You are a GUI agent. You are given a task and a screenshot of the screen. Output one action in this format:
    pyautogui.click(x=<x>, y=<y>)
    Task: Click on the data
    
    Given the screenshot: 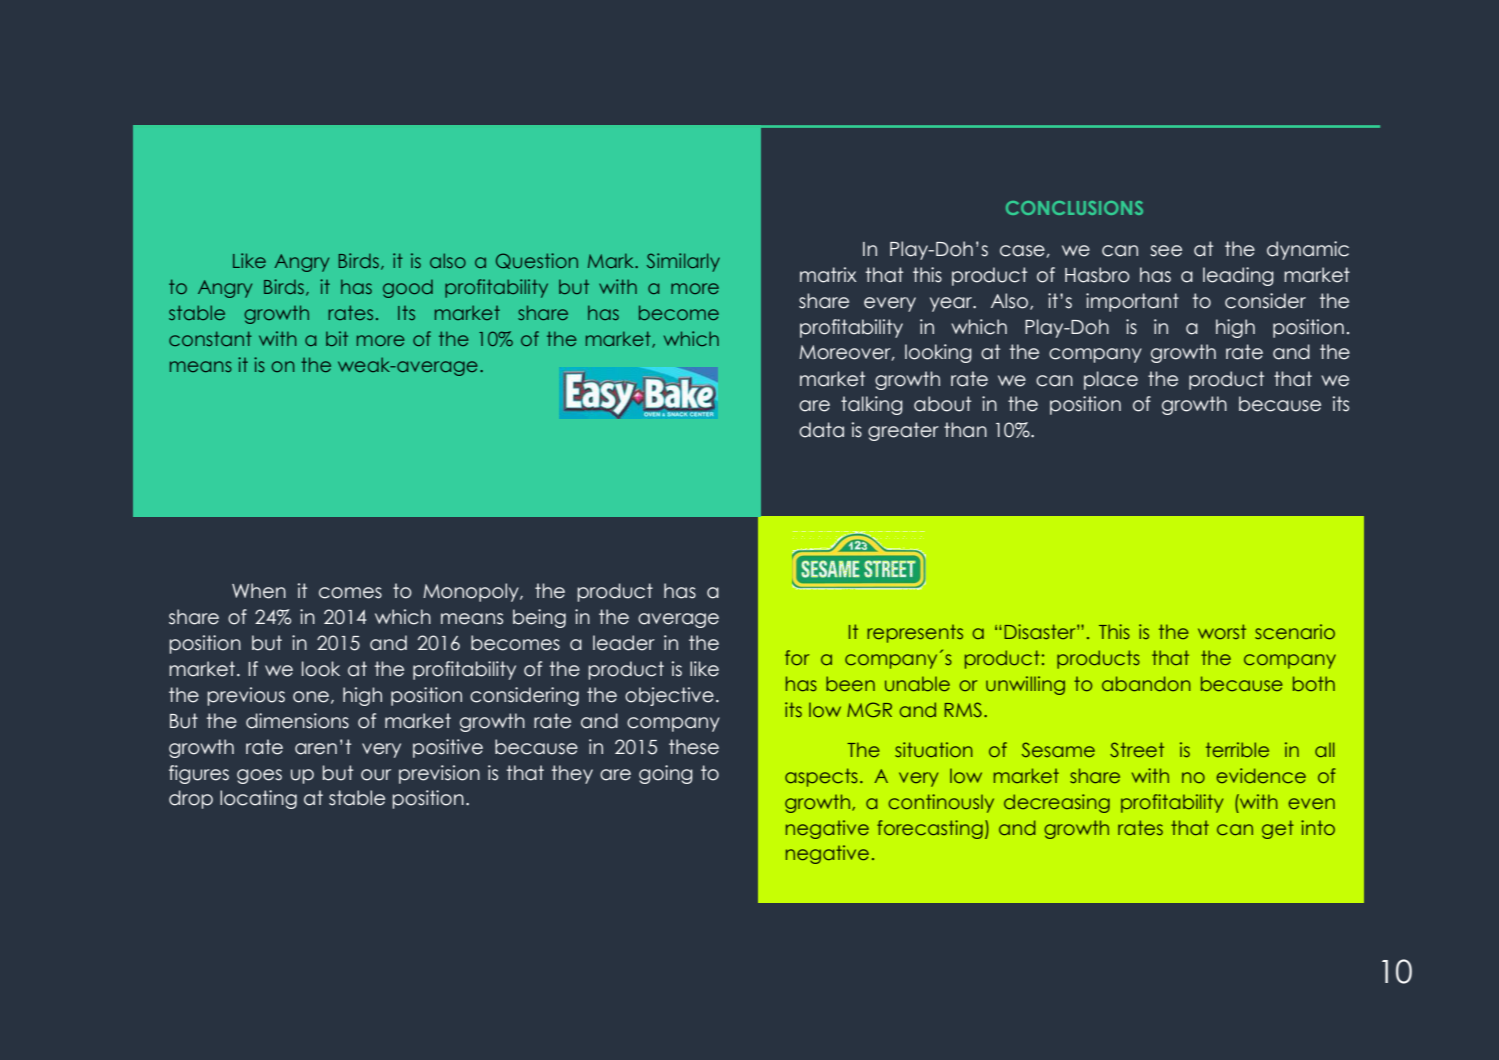 What is the action you would take?
    pyautogui.click(x=821, y=430)
